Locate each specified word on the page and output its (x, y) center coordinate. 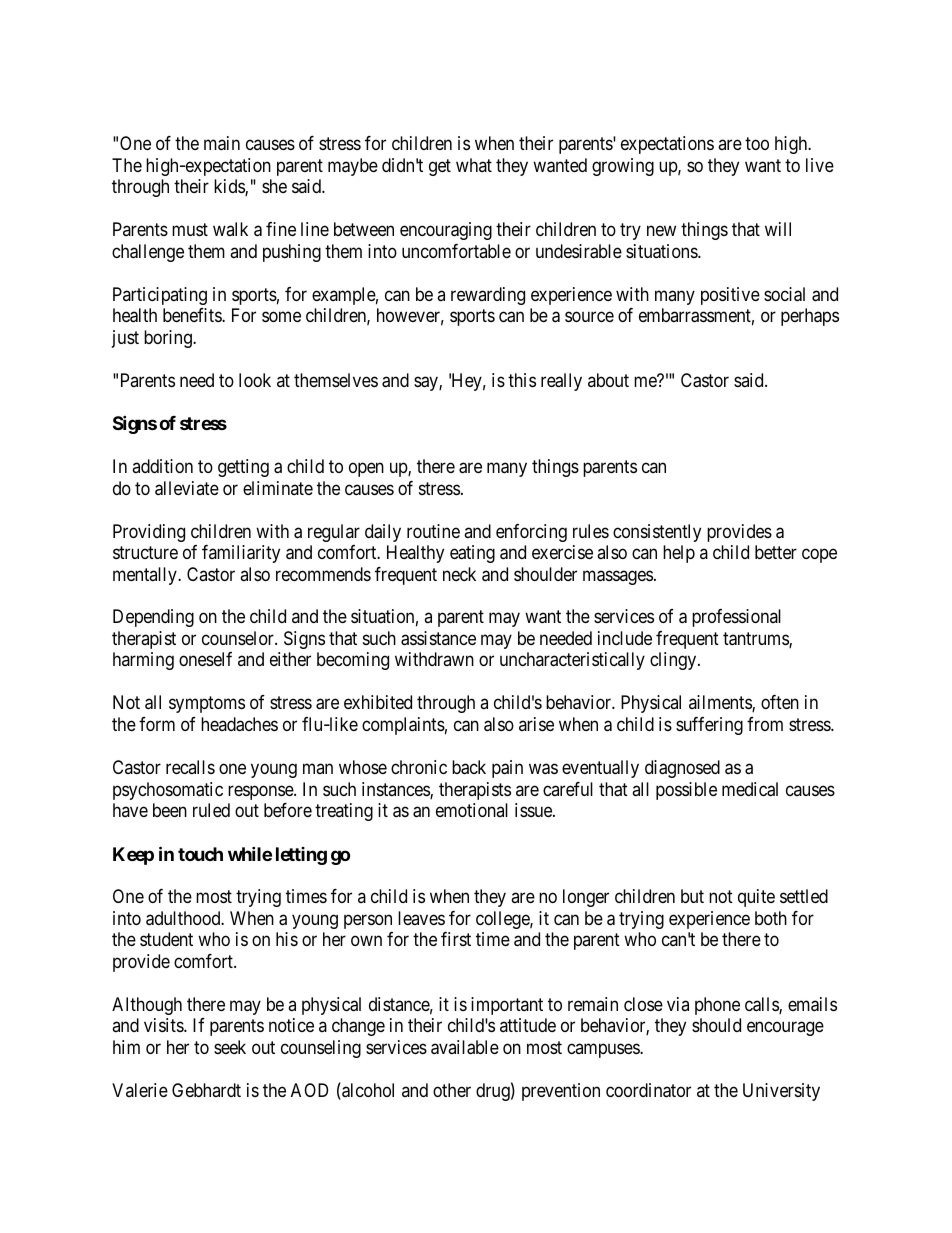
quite (756, 898)
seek (230, 1047)
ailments (721, 703)
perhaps (810, 317)
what (474, 165)
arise (536, 724)
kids (230, 187)
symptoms (207, 705)
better (776, 552)
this (522, 380)
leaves (421, 918)
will (778, 229)
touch (200, 854)
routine (433, 531)
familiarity (241, 554)
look (255, 380)
